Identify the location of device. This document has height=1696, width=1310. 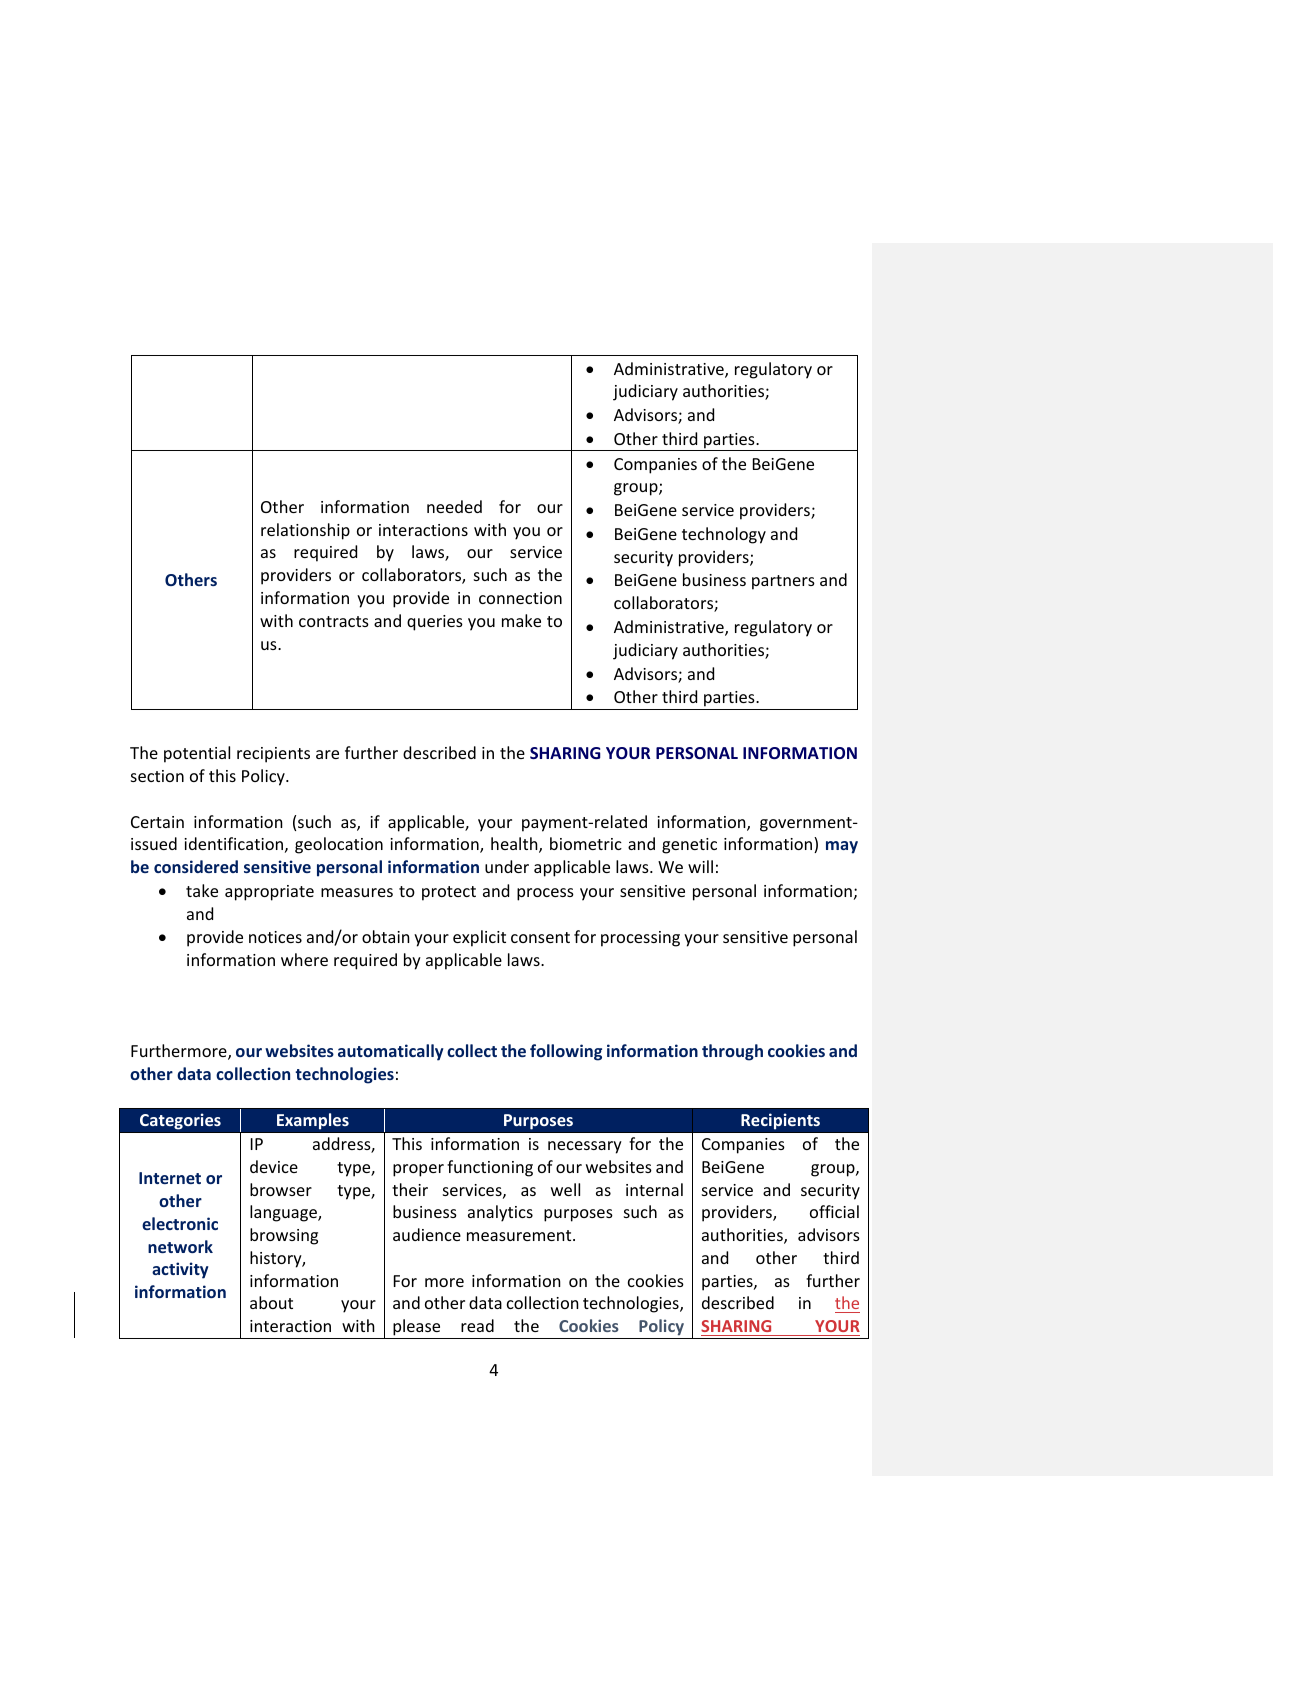
(274, 1166).
